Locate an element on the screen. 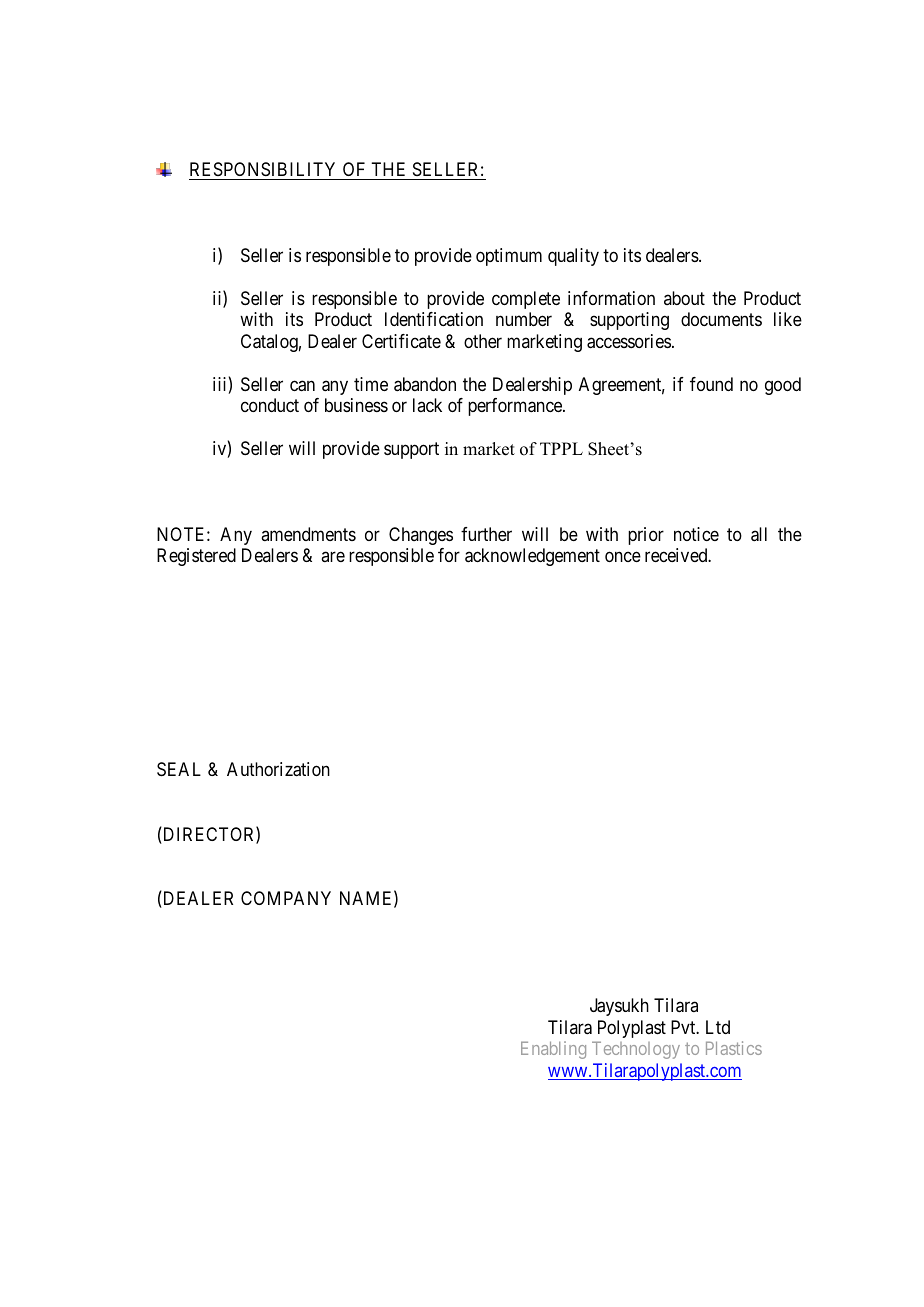 The image size is (924, 1307). optimum is located at coordinates (509, 257).
